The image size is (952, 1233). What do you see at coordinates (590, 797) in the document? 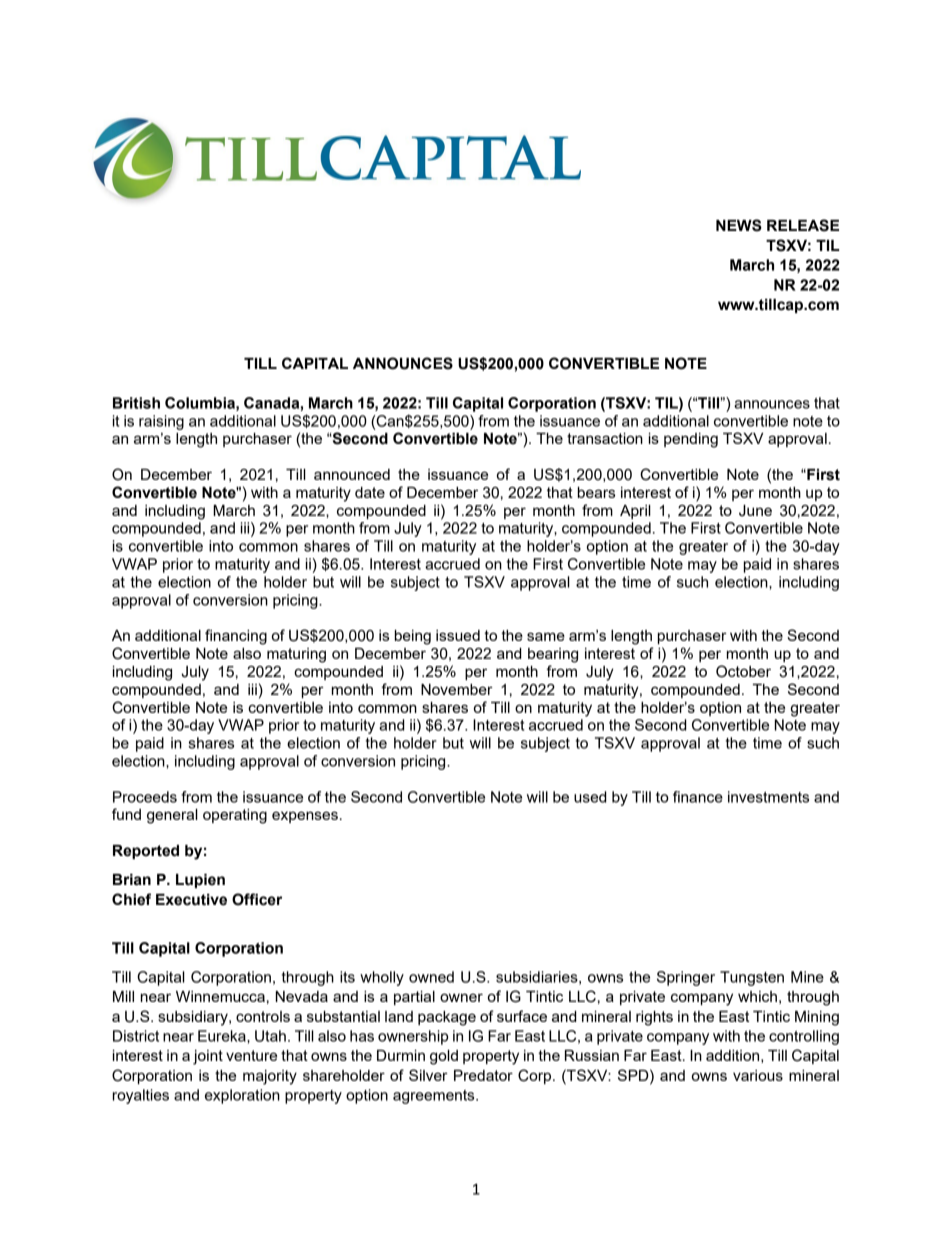
I see `used` at bounding box center [590, 797].
